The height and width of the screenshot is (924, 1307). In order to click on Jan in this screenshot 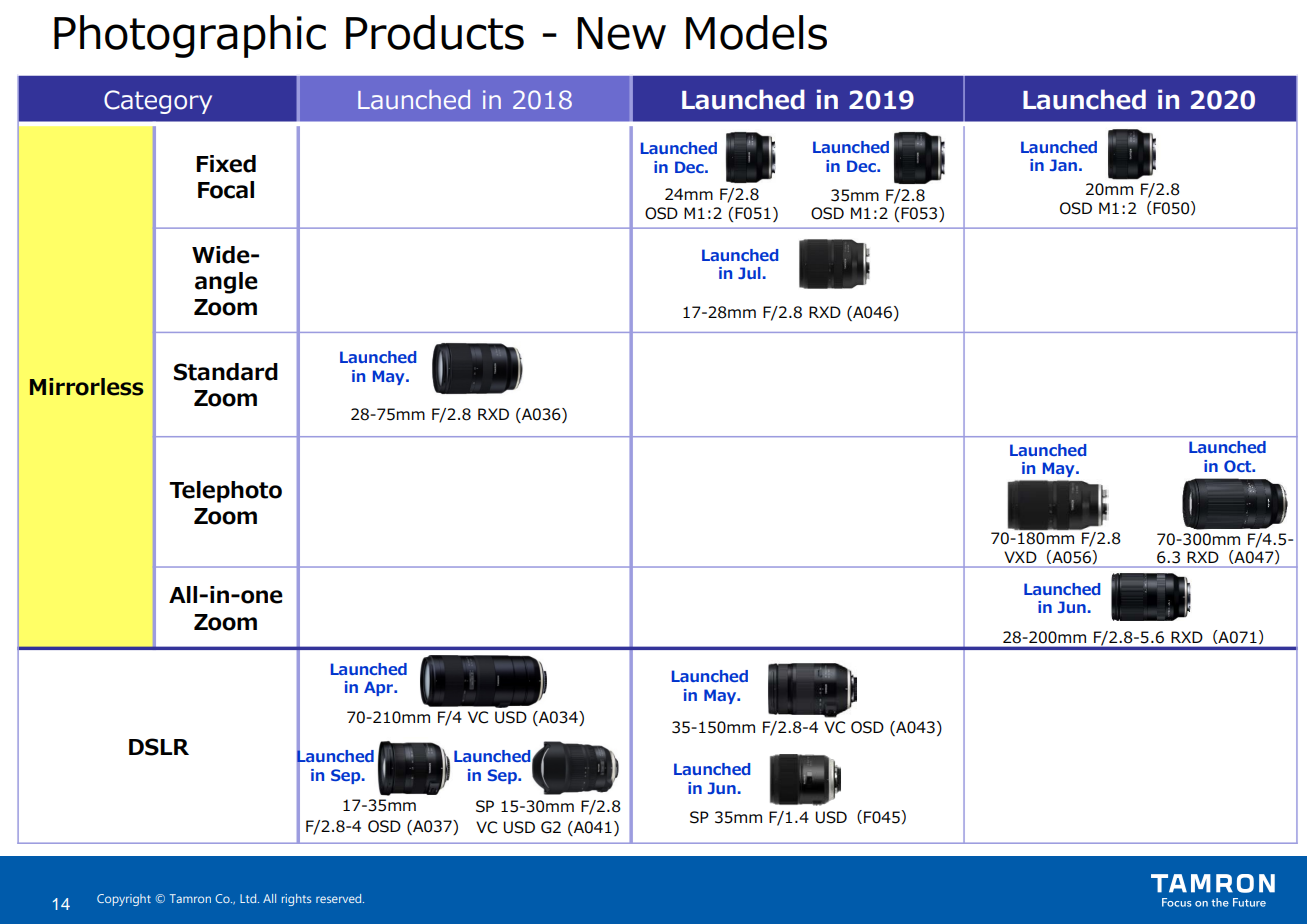, I will do `click(1063, 165)`.
